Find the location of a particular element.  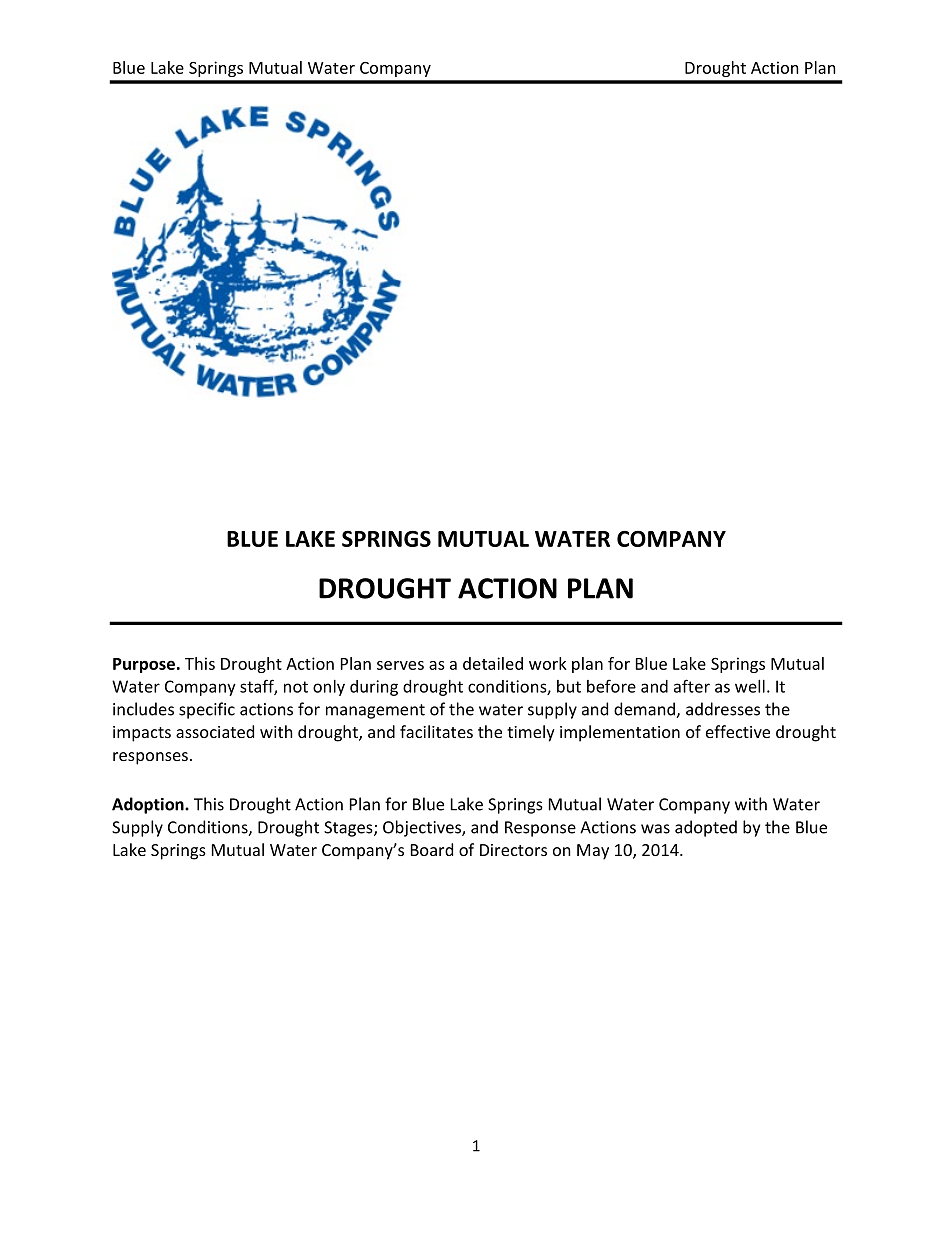

Purpose is located at coordinates (144, 665).
